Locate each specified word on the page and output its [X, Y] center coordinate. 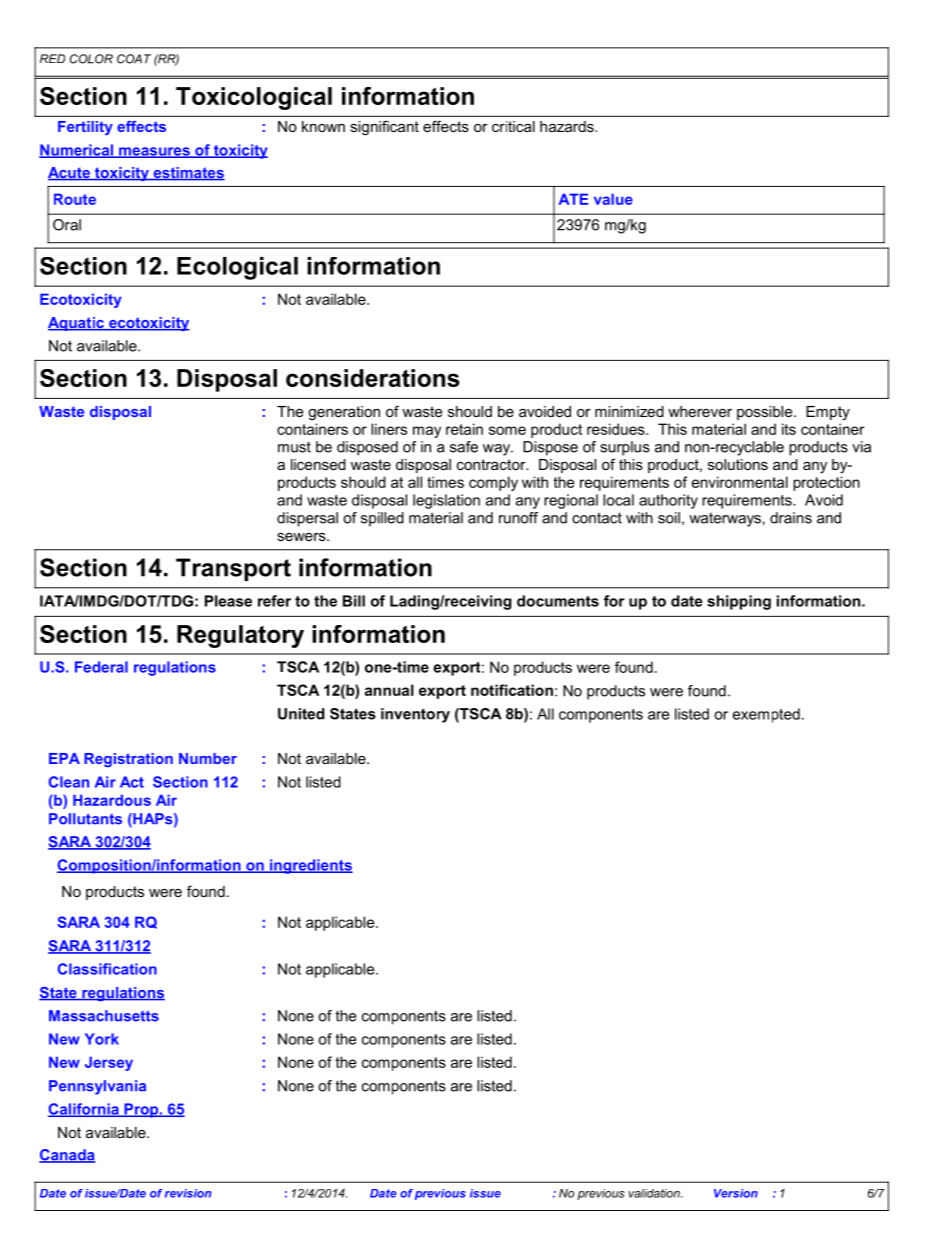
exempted [766, 715]
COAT [134, 59]
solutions [738, 464]
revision [188, 1193]
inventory [415, 715]
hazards [568, 126]
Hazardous [112, 800]
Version [736, 1193]
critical [513, 126]
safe [464, 447]
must [294, 447]
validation [655, 1193]
